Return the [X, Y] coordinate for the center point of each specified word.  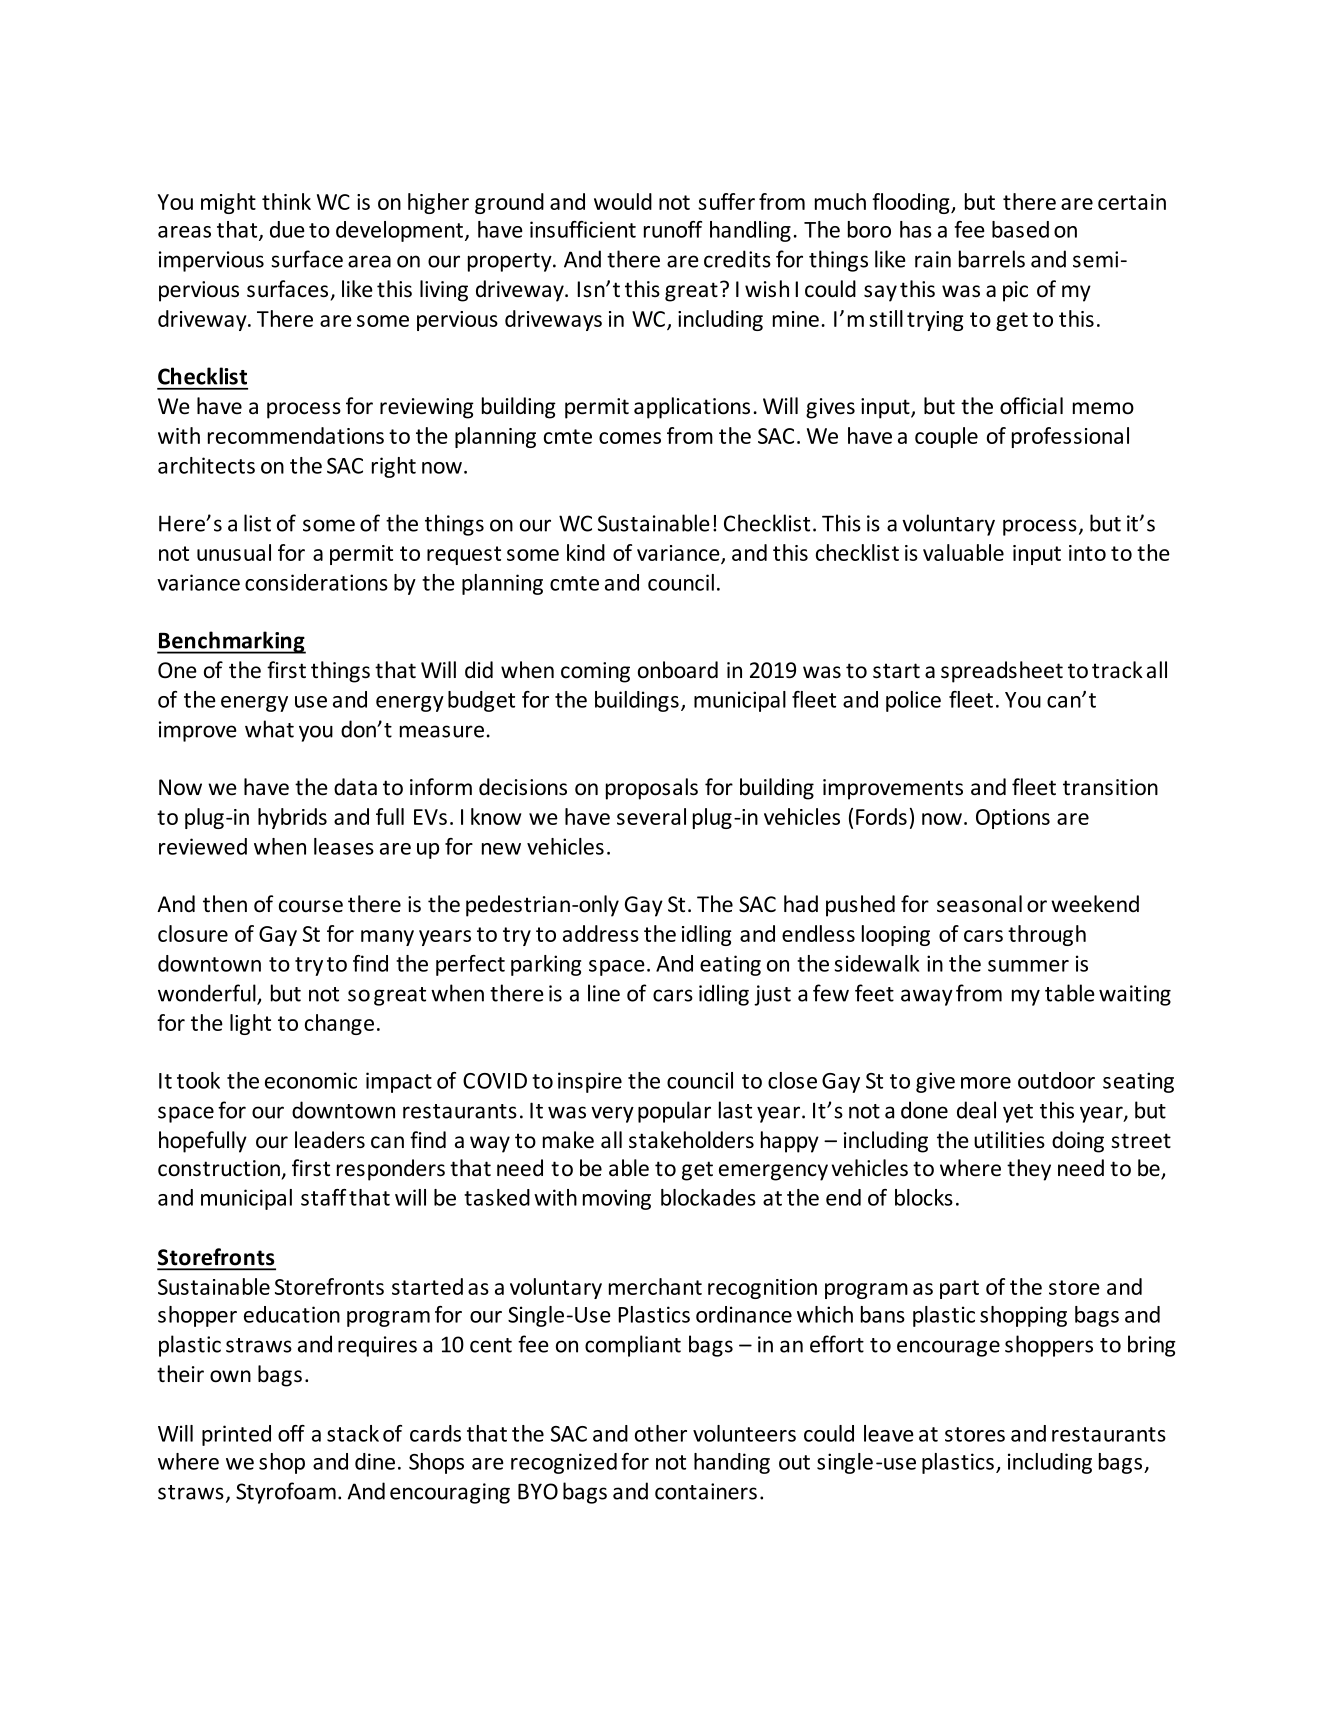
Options [1013, 819]
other [661, 1433]
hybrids [292, 818]
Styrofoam [286, 1493]
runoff [673, 229]
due [287, 229]
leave [889, 1433]
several [651, 816]
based [1020, 229]
